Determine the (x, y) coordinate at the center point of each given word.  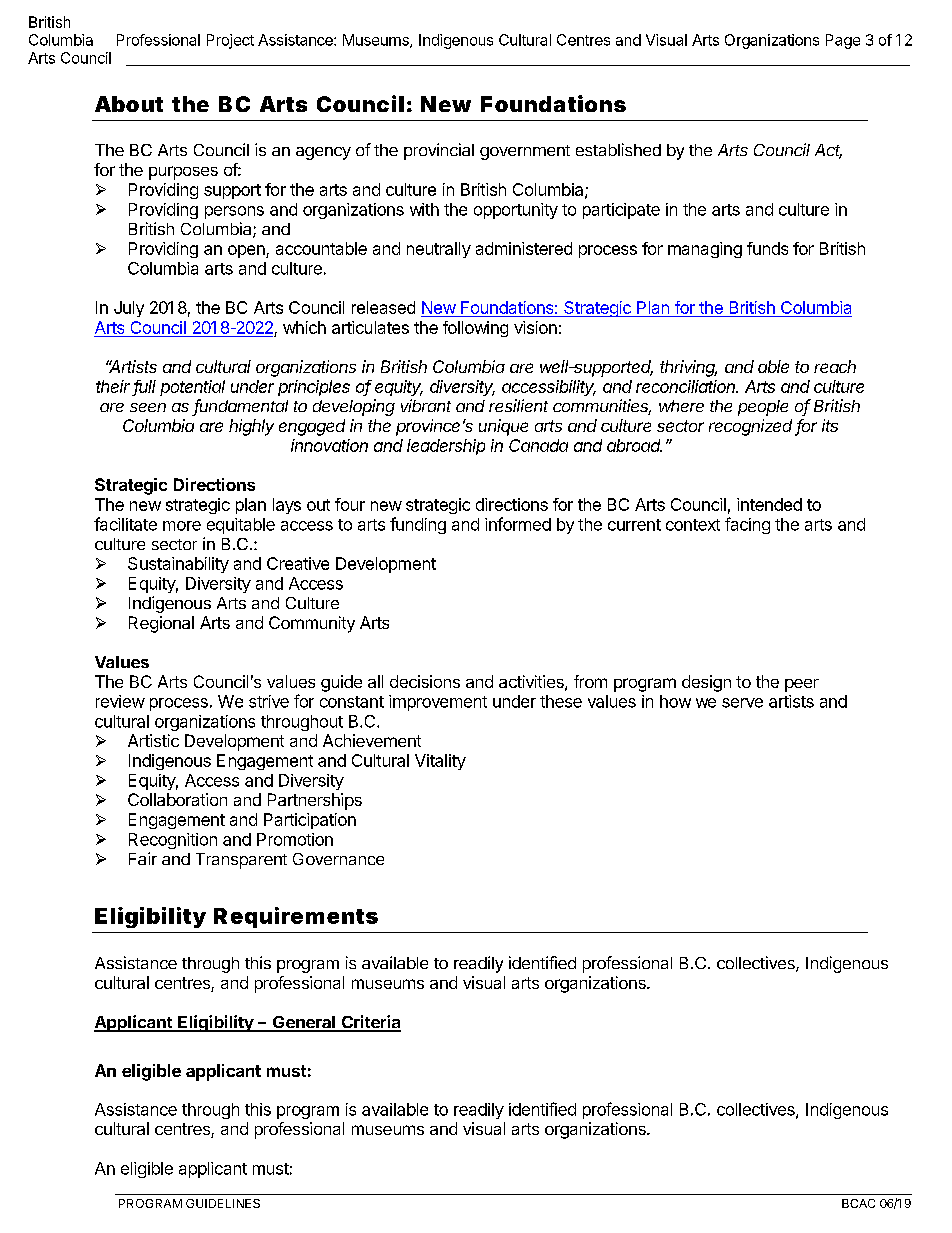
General (303, 1023)
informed (518, 524)
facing (747, 525)
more (182, 526)
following (475, 329)
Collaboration (177, 799)
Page (843, 41)
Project (230, 41)
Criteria (370, 1023)
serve (742, 703)
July (129, 309)
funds (767, 248)
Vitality (440, 762)
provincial (439, 151)
